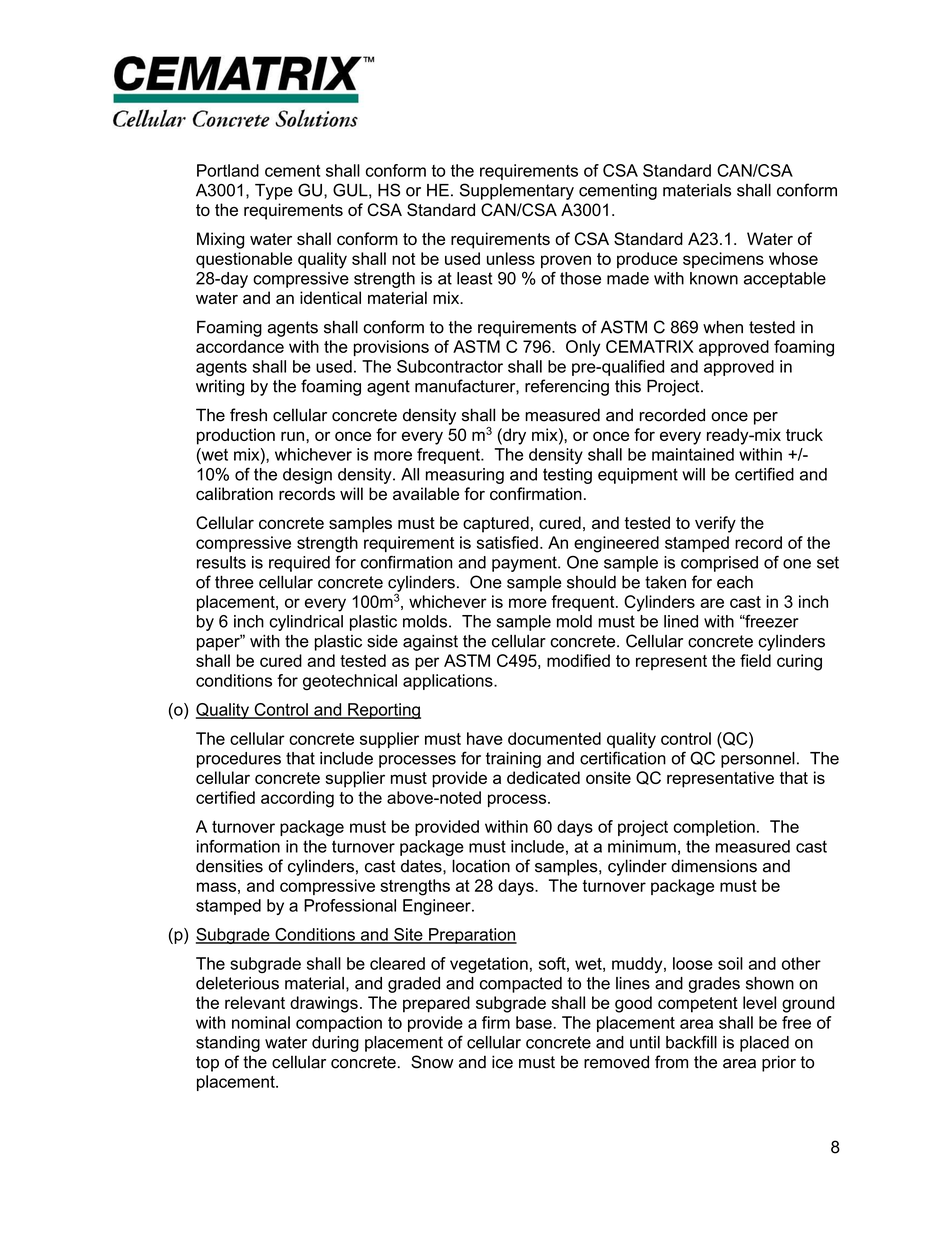 The height and width of the screenshot is (1233, 952). Describe the element at coordinates (517, 191) in the screenshot. I see `Supplementary` at that location.
